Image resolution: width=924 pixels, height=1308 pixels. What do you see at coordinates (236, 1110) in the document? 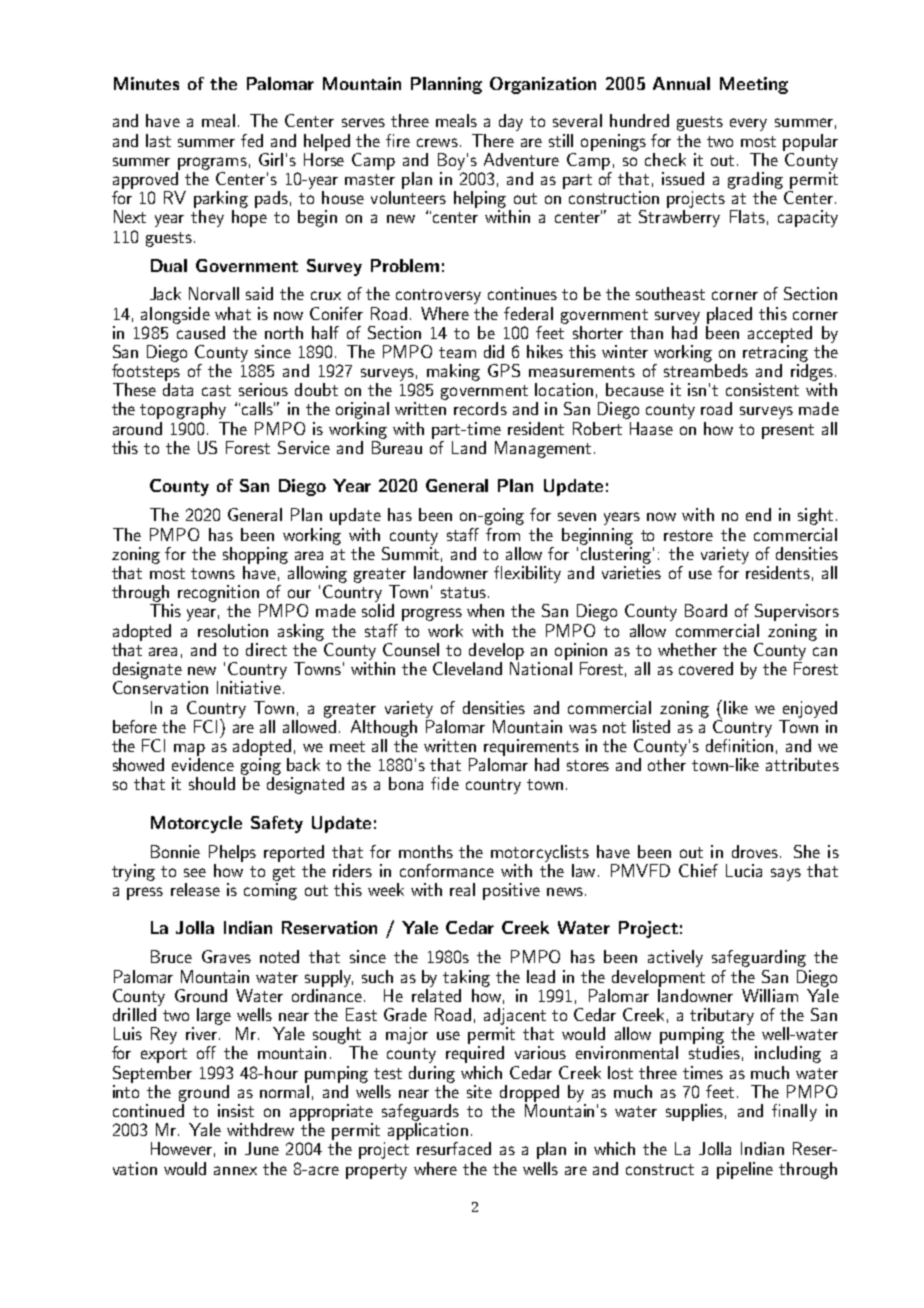
I see `insist` at bounding box center [236, 1110].
